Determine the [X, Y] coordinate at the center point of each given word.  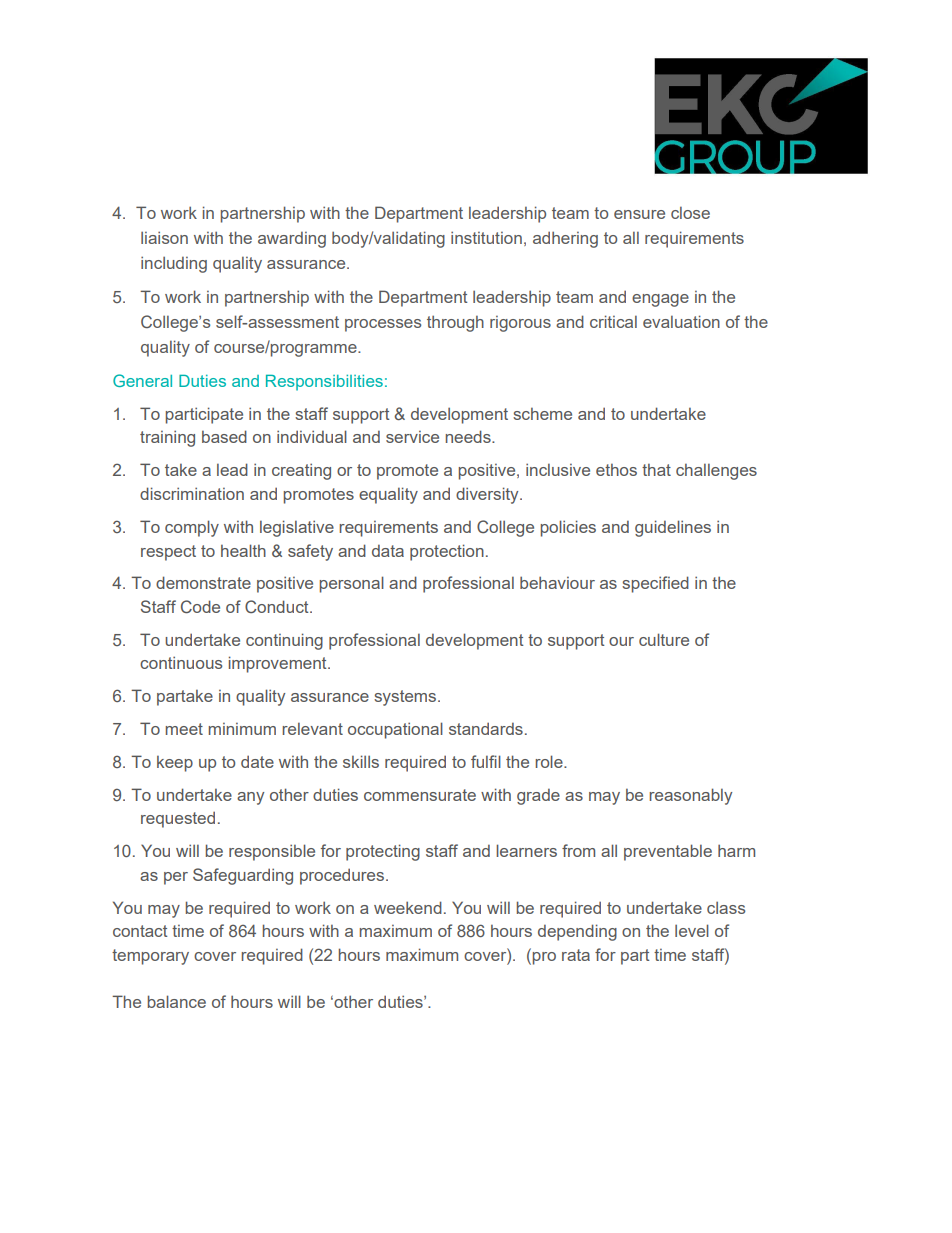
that [656, 470]
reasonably [690, 796]
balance [177, 1001]
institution [486, 237]
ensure [639, 214]
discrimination [192, 493]
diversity [488, 495]
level [692, 930]
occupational [395, 730]
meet [184, 729]
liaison [164, 237]
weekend [408, 907]
